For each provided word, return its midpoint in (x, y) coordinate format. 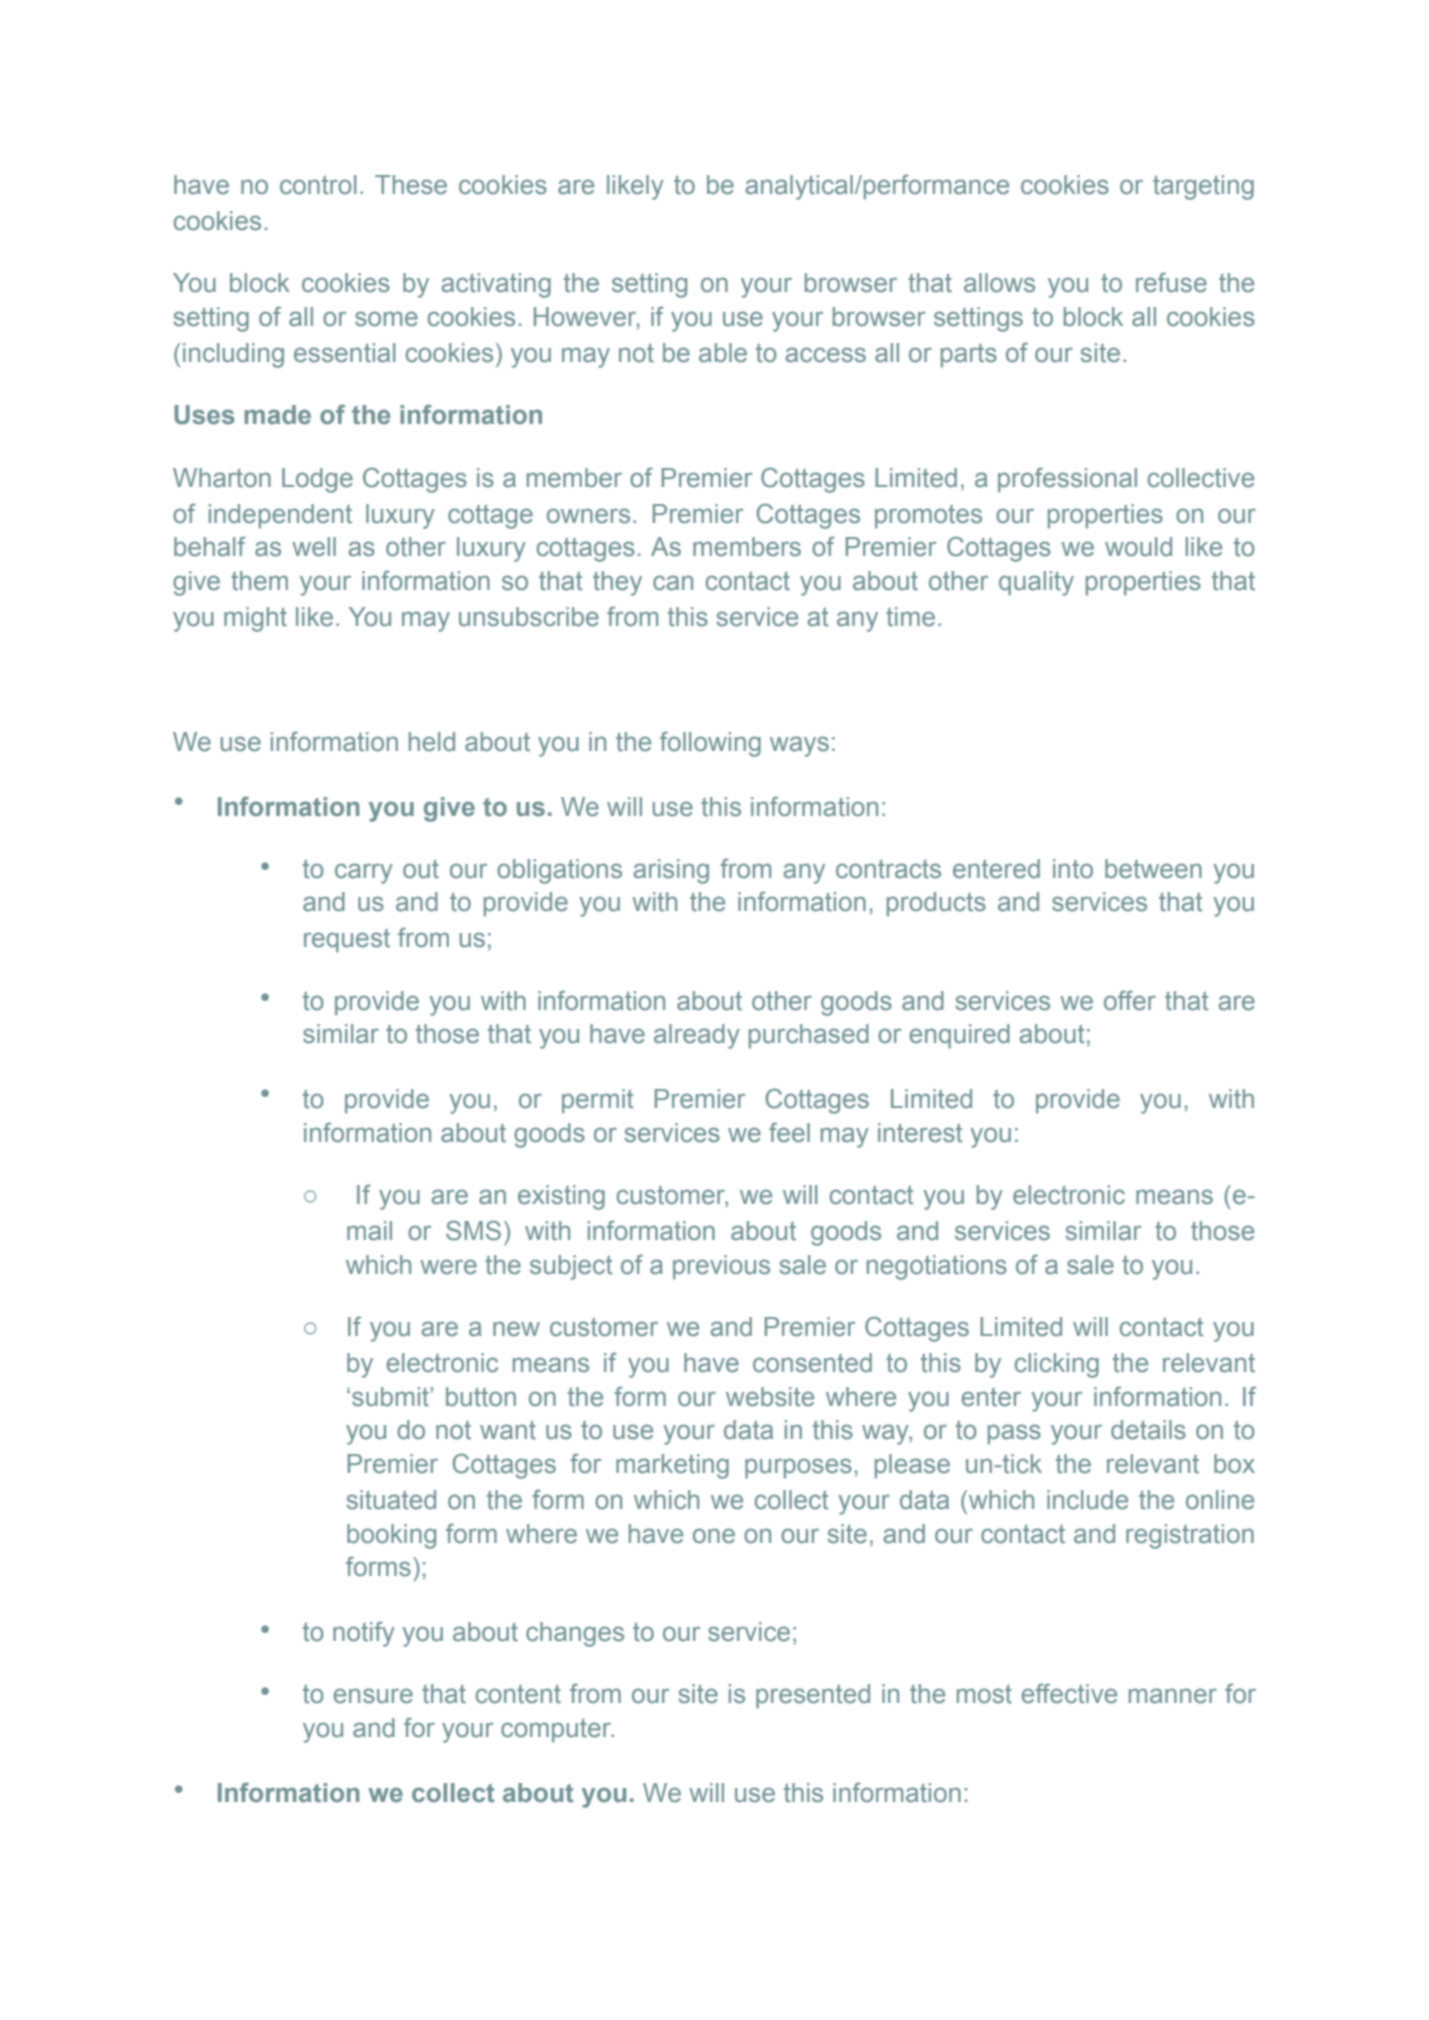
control (318, 185)
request (347, 940)
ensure (373, 1696)
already (697, 1036)
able (723, 353)
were (448, 1267)
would (1138, 546)
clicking (1057, 1365)
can (673, 583)
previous (721, 1267)
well (314, 547)
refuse (1171, 283)
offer (1130, 1001)
